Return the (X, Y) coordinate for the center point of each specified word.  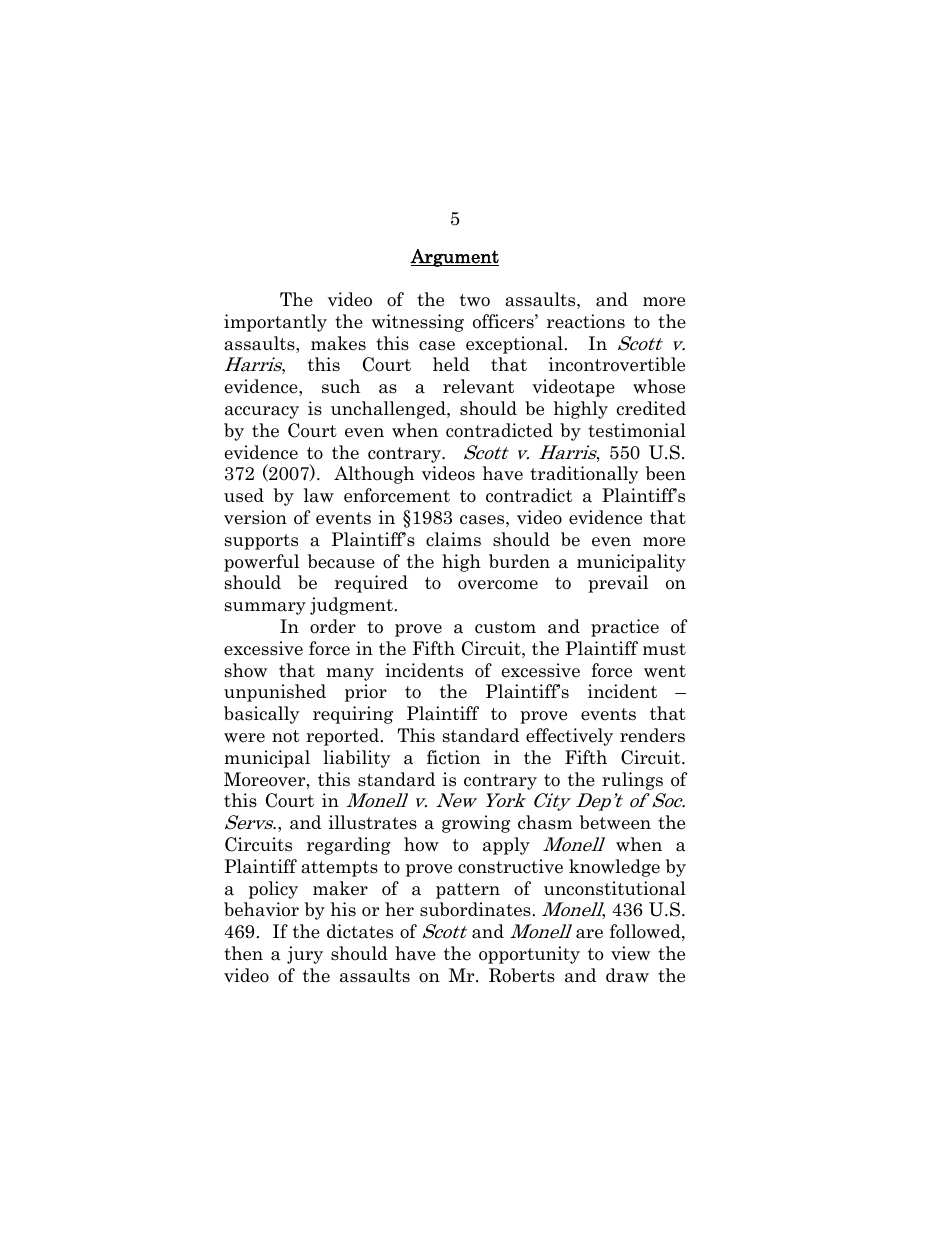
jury (305, 955)
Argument (454, 258)
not (286, 736)
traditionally (584, 475)
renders (652, 735)
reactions (586, 321)
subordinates (475, 909)
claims (453, 539)
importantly (275, 323)
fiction (453, 757)
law (319, 495)
